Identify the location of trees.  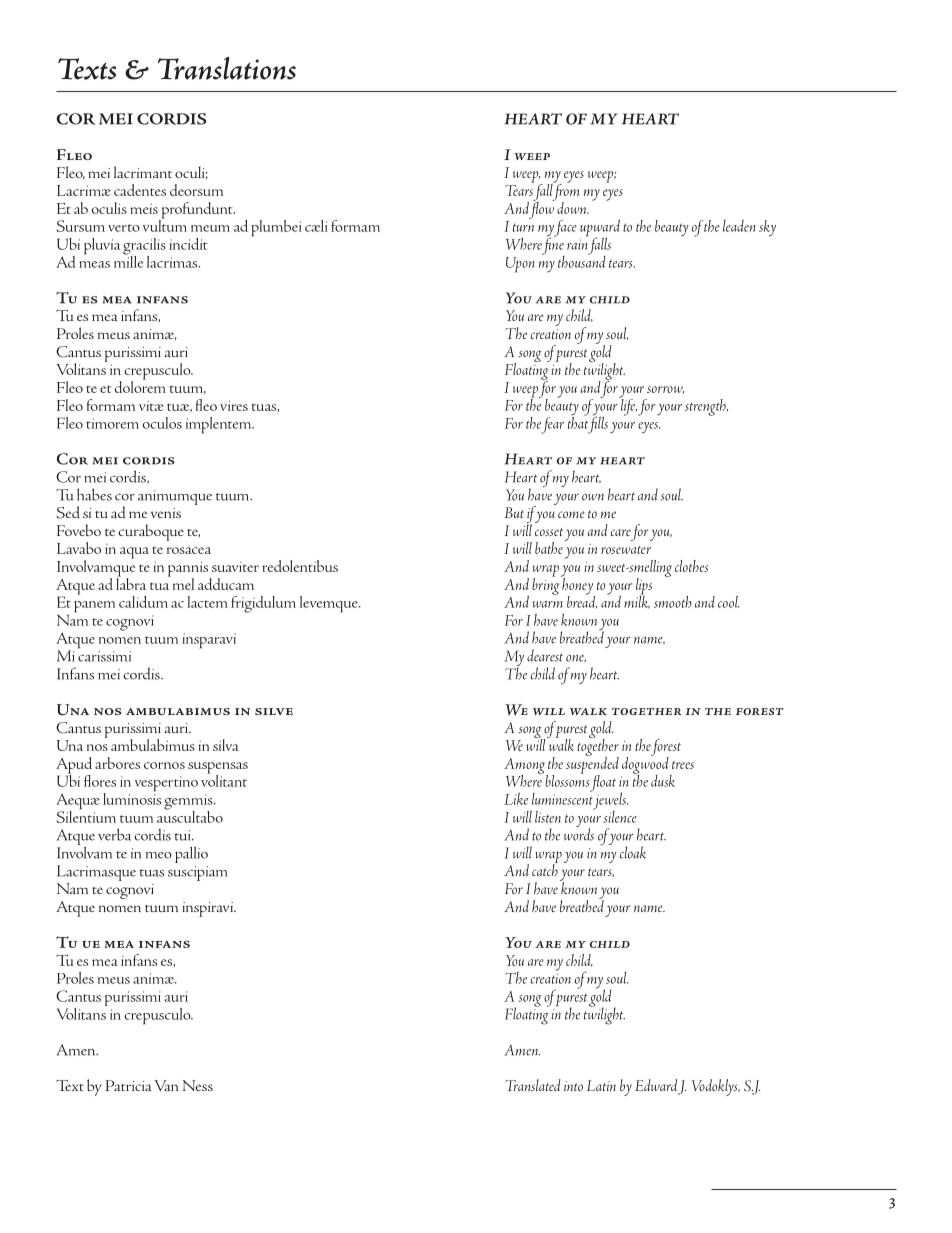
(683, 765).
